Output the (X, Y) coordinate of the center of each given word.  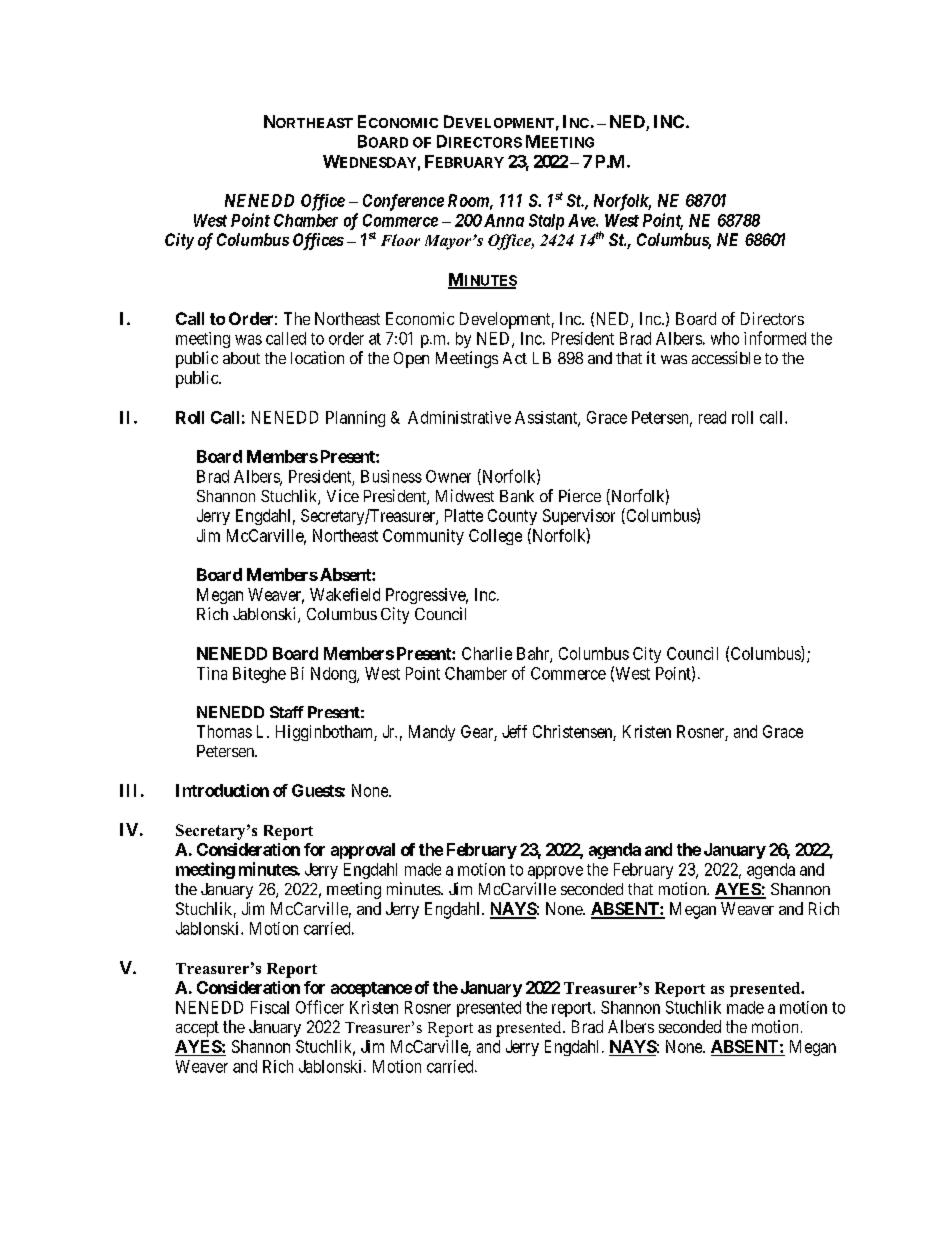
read (712, 417)
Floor (400, 240)
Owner (448, 476)
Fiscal (270, 1007)
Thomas (224, 731)
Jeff (514, 731)
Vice (343, 495)
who (725, 338)
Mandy (432, 733)
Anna (504, 220)
